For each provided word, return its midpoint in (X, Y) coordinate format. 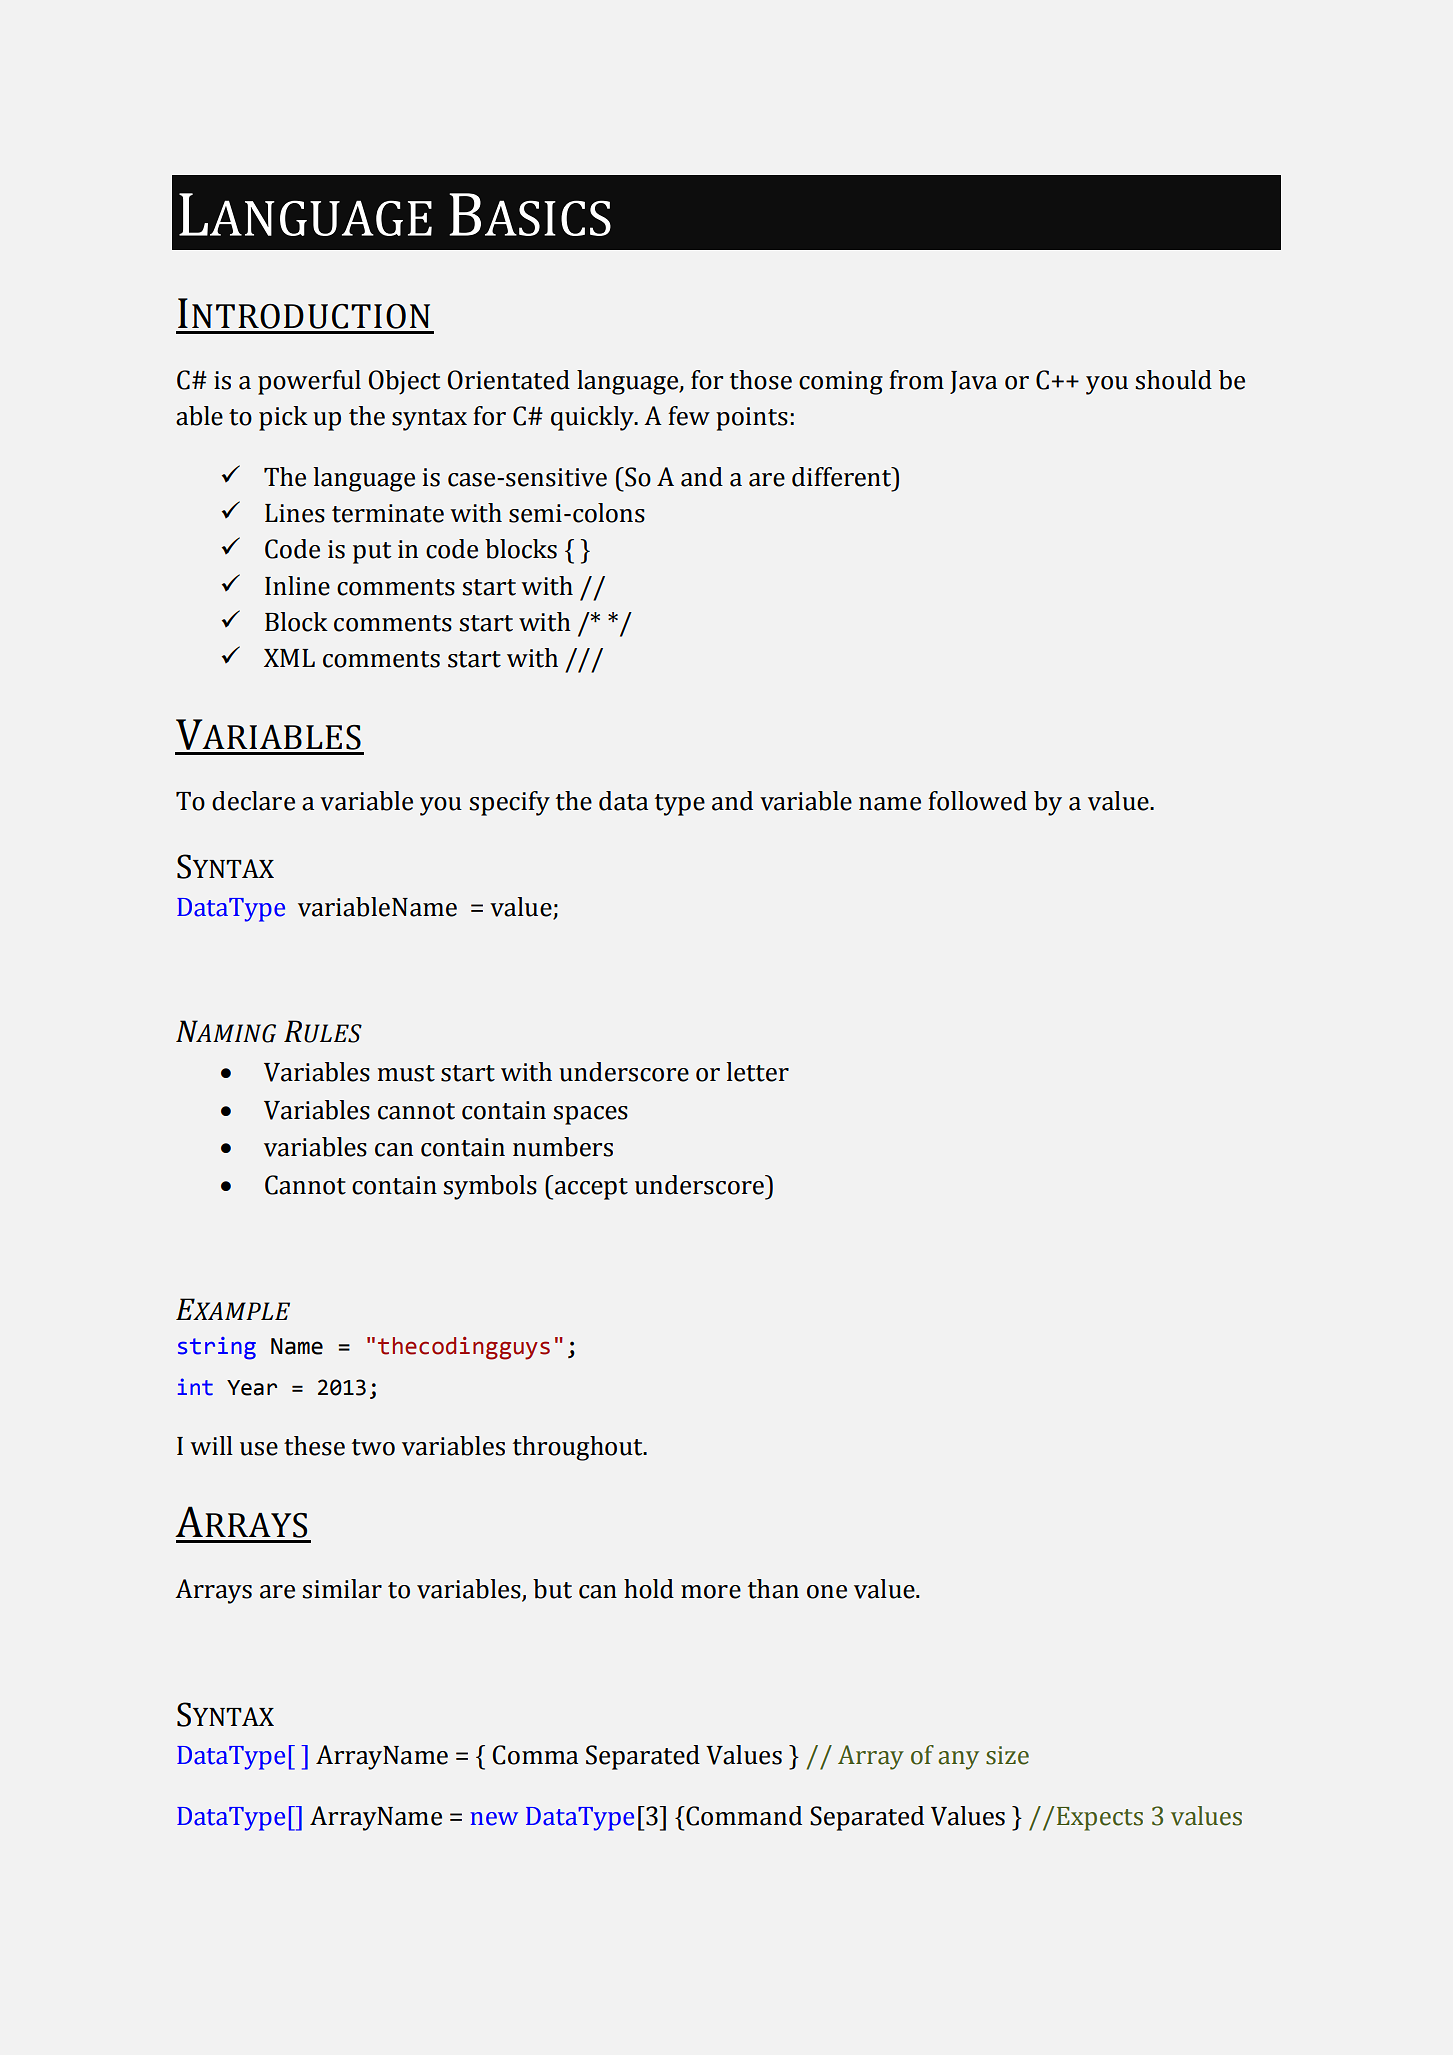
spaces (590, 1115)
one (827, 1592)
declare (253, 801)
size (1007, 1755)
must (406, 1073)
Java (973, 382)
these (314, 1446)
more (711, 1592)
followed (977, 801)
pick (283, 418)
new (494, 1819)
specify (509, 803)
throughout (579, 1448)
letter (758, 1072)
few (689, 416)
